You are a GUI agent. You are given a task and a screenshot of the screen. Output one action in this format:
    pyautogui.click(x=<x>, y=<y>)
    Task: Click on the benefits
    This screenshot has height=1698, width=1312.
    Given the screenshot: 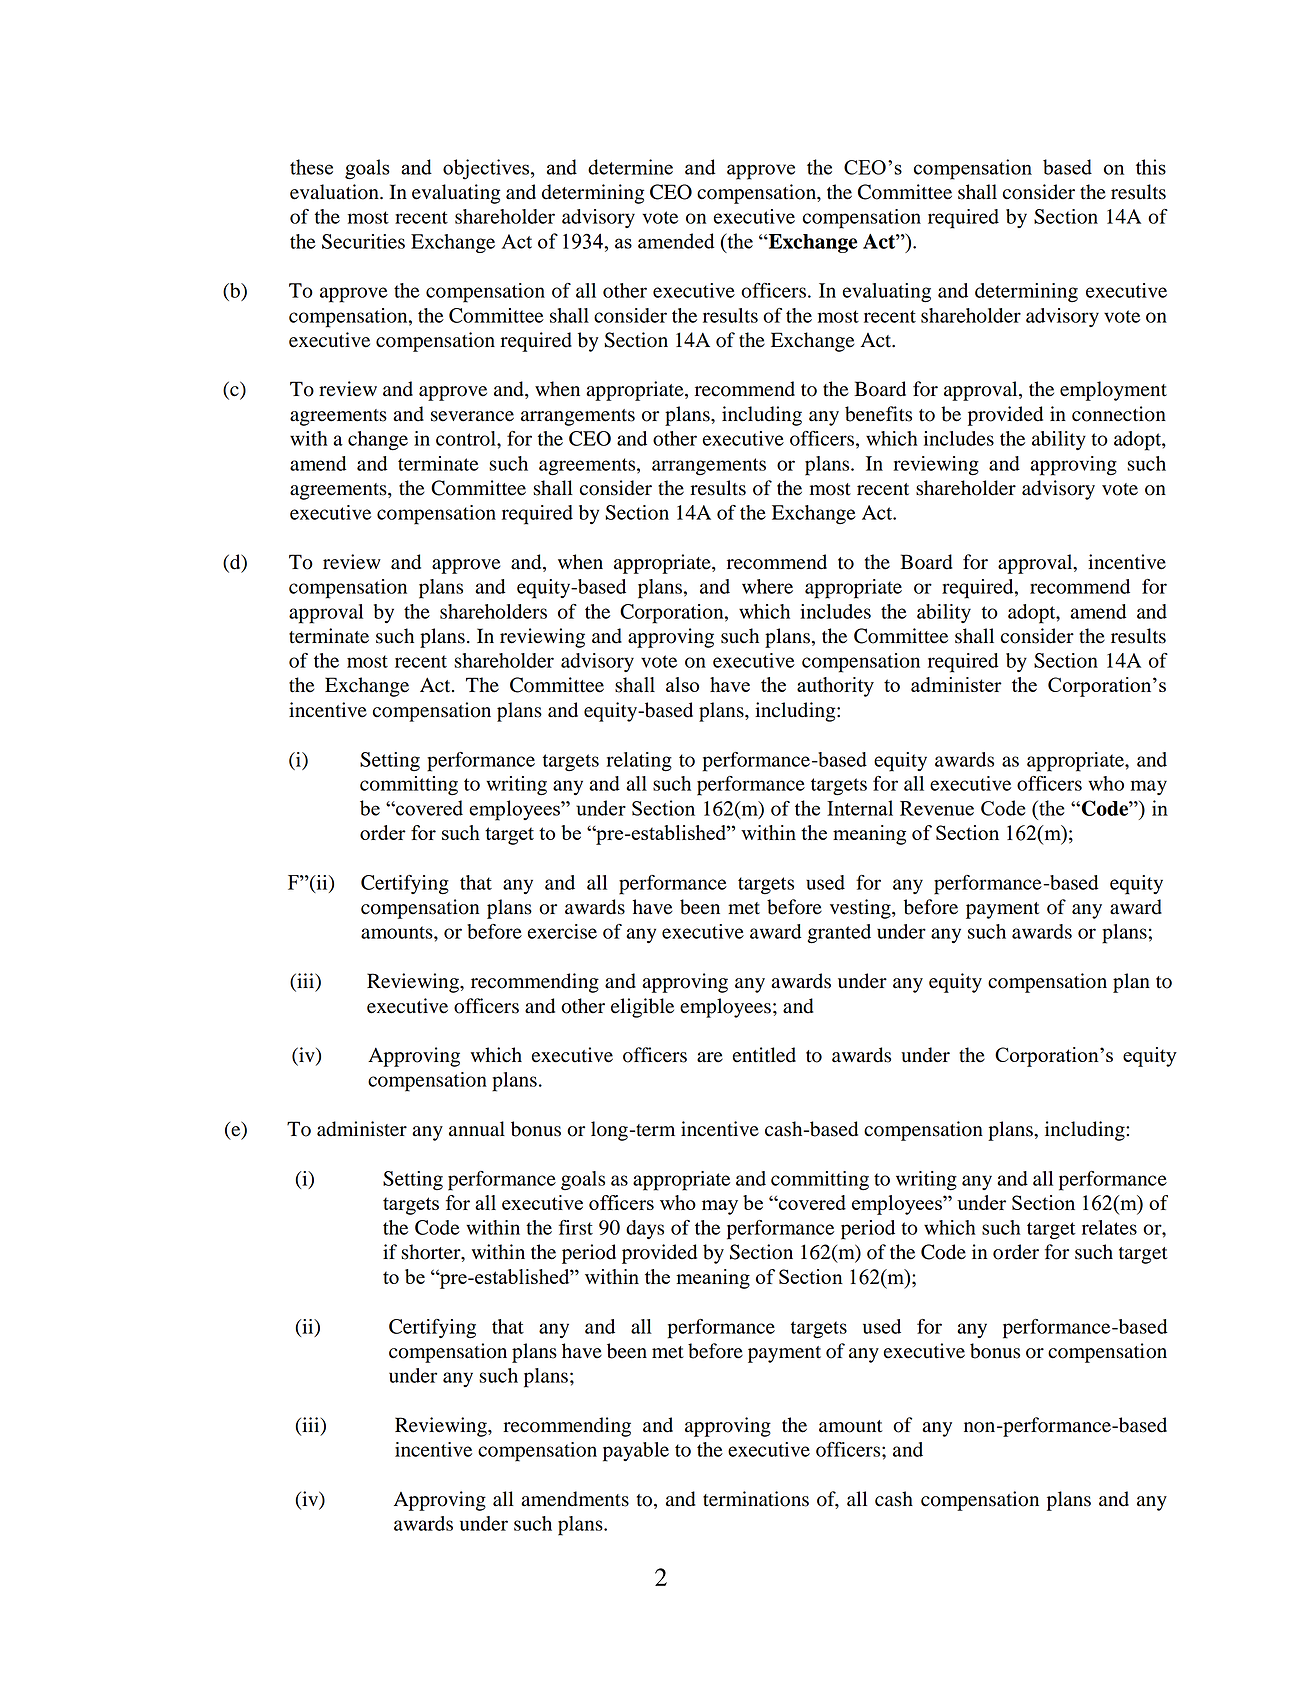 What is the action you would take?
    pyautogui.click(x=878, y=414)
